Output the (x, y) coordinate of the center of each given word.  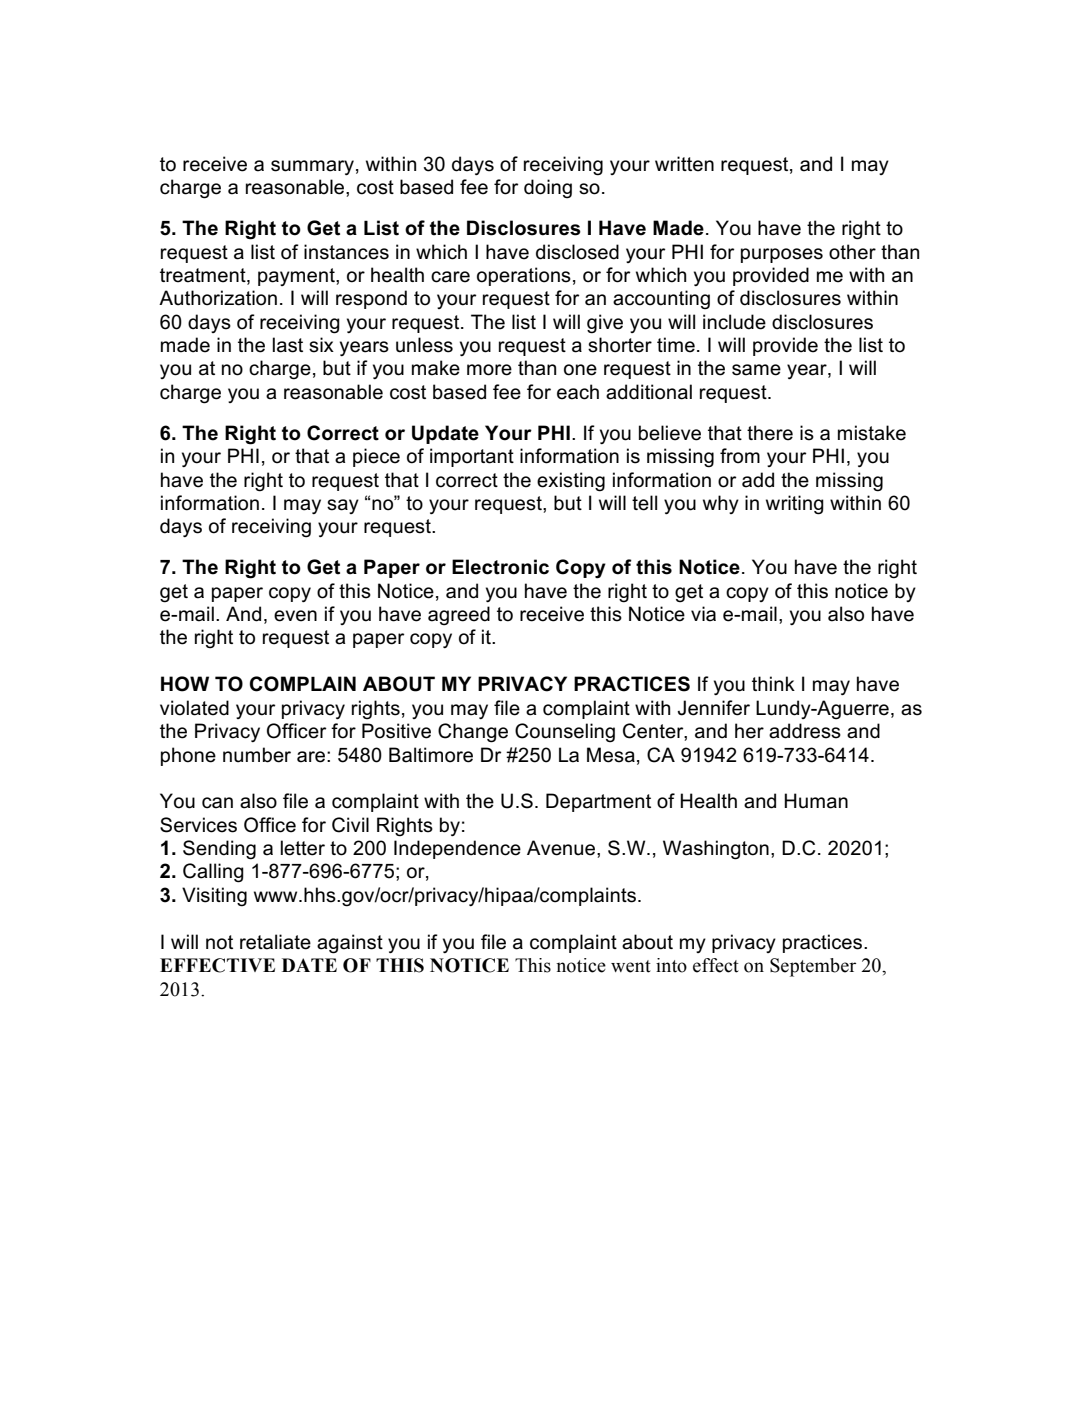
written (684, 164)
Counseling (565, 733)
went (631, 966)
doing (548, 189)
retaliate (275, 942)
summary (312, 167)
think (773, 683)
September (813, 967)
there (770, 433)
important (472, 457)
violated (194, 708)
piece (376, 457)
